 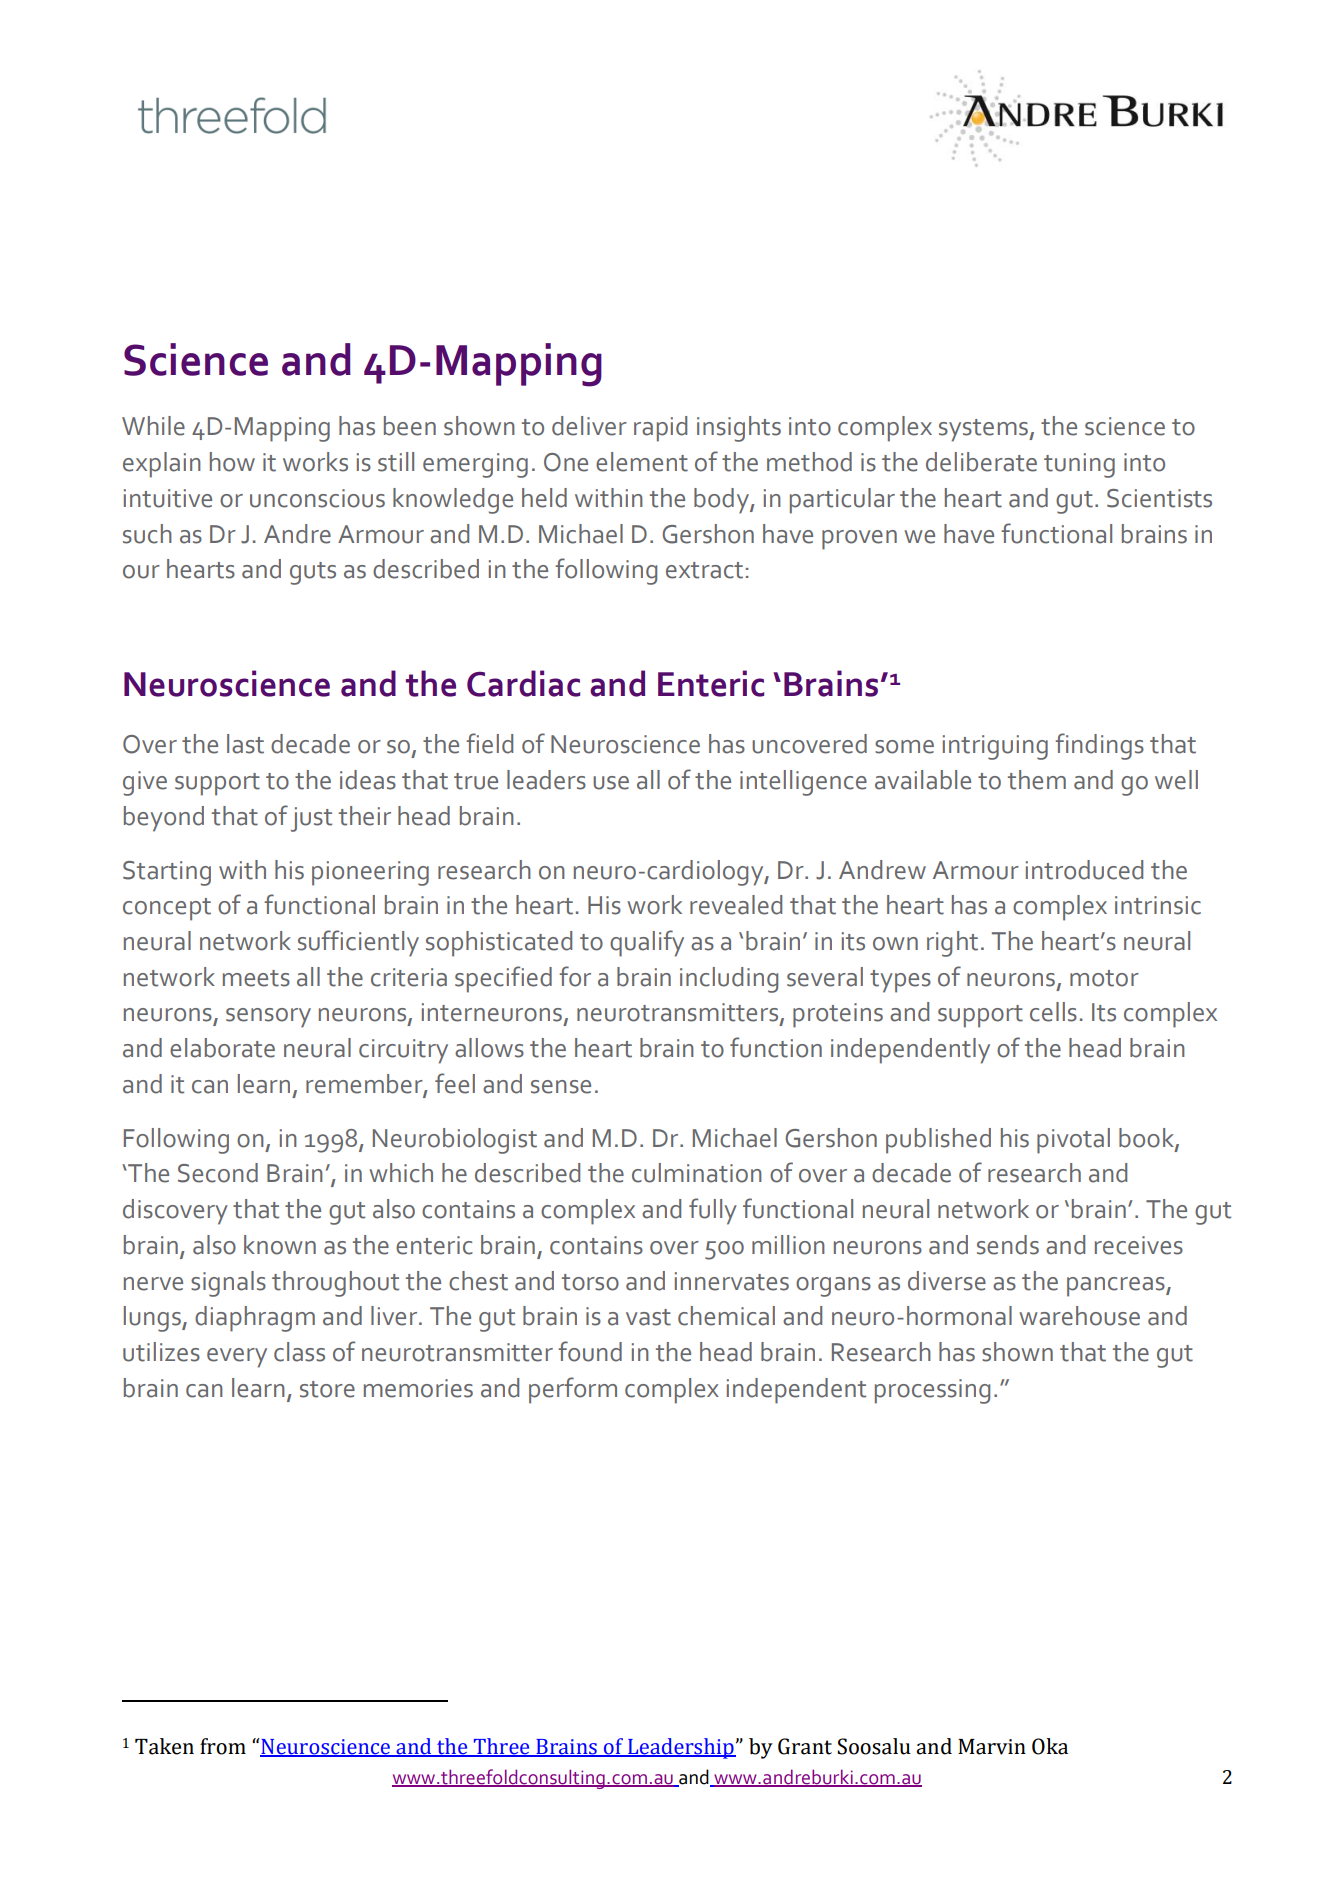 What do you see at coordinates (642, 462) in the screenshot?
I see `element` at bounding box center [642, 462].
